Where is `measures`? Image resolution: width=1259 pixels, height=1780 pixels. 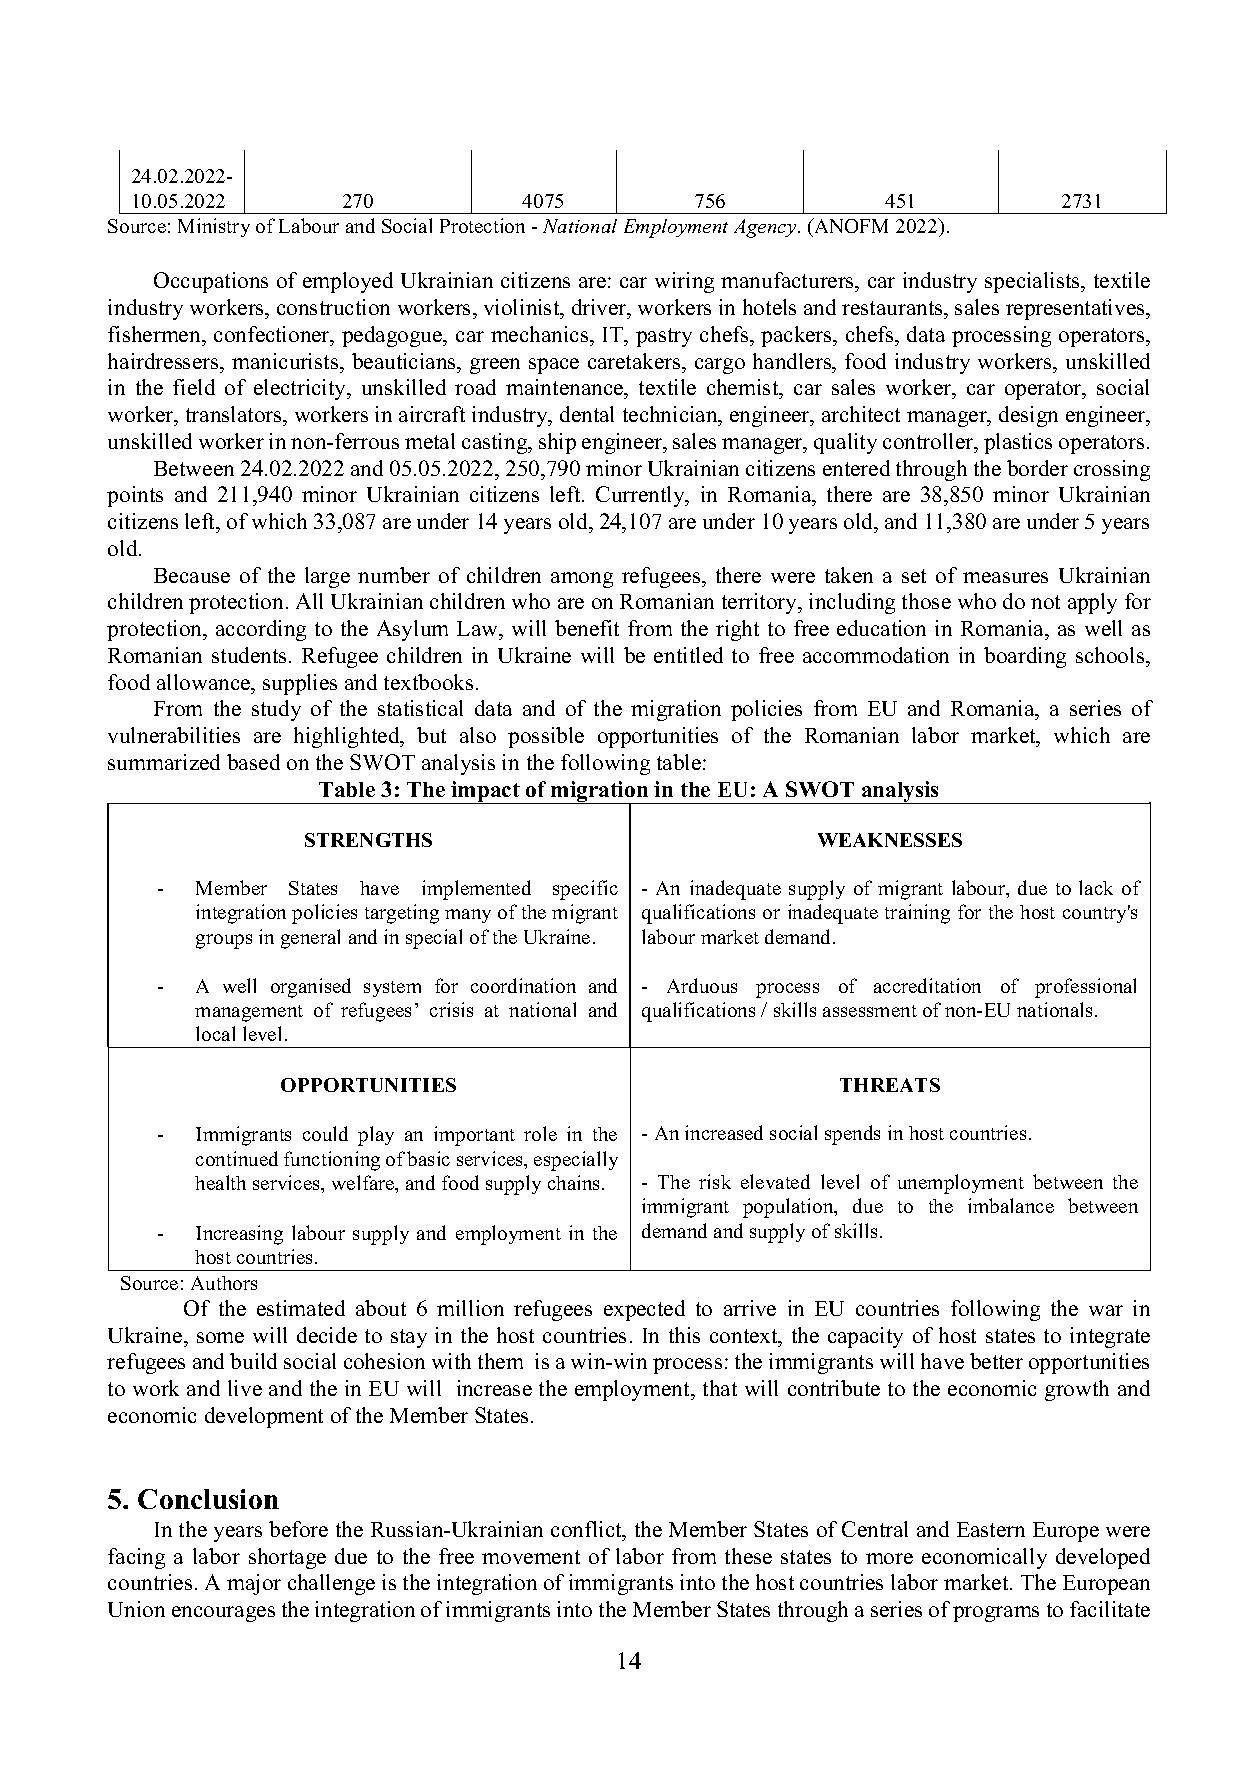
measures is located at coordinates (1005, 577).
